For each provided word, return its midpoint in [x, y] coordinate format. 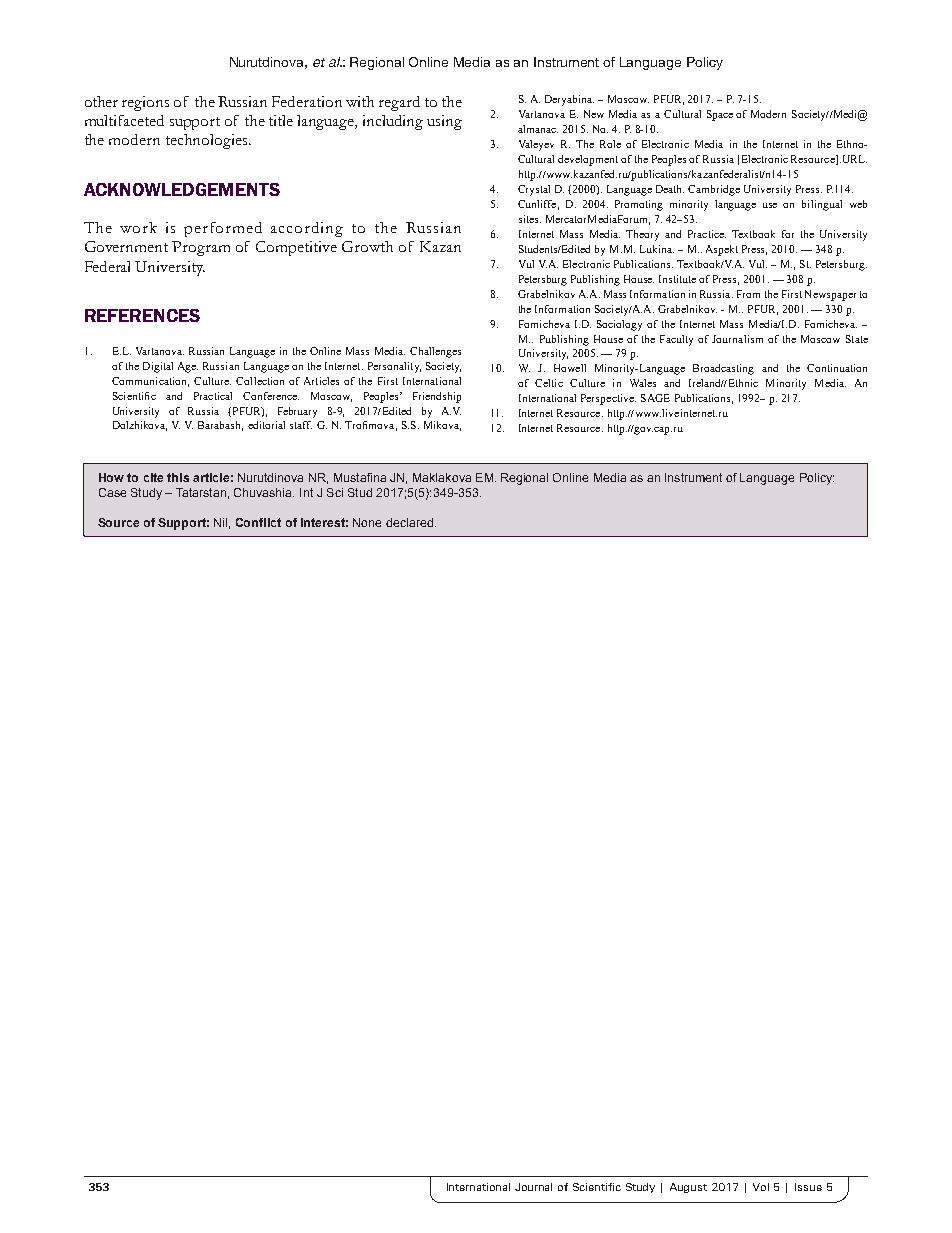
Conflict [258, 522]
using [444, 122]
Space [720, 115]
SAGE [655, 398]
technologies [208, 141]
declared [409, 522]
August [688, 1188]
